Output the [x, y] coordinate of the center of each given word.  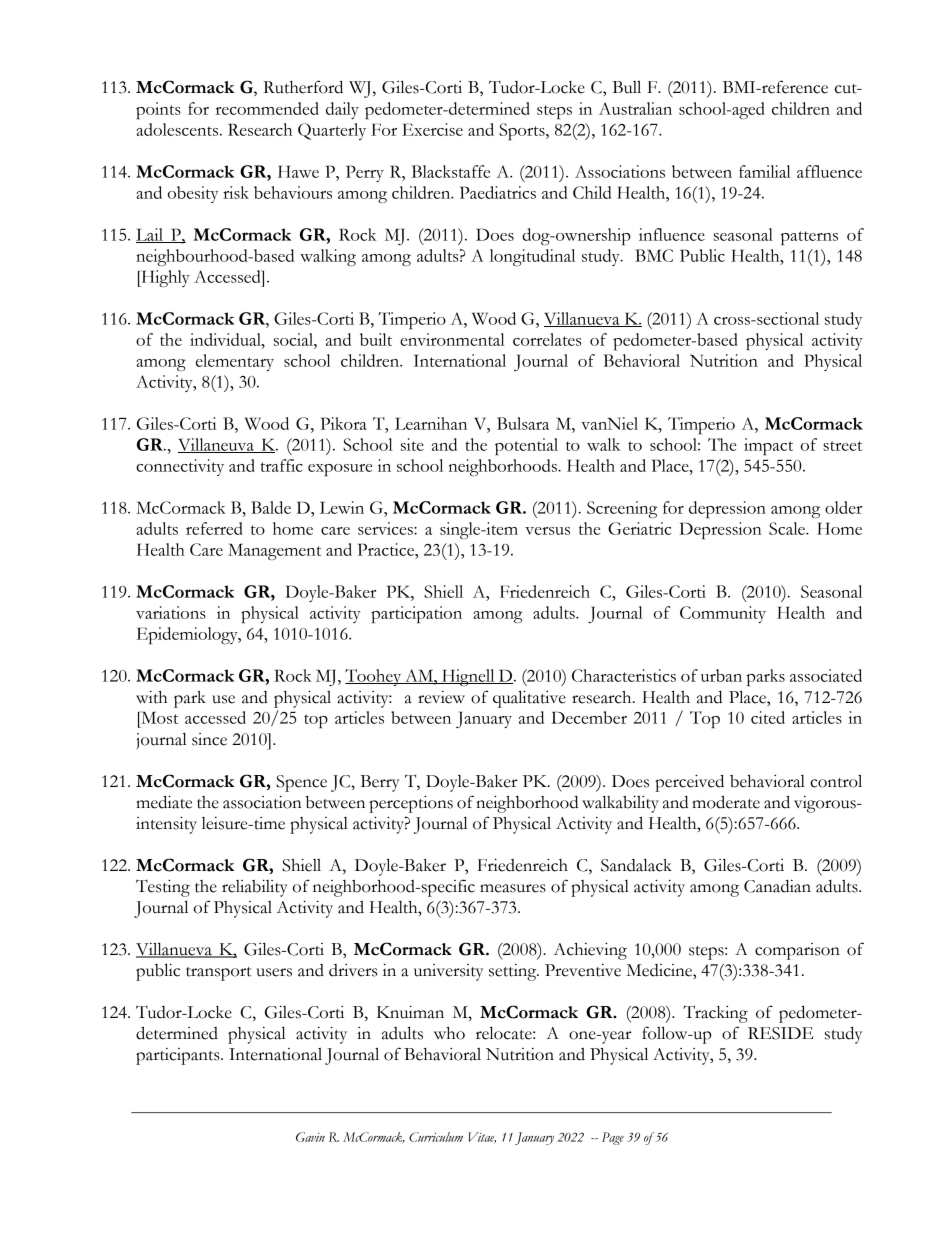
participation [416, 614]
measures [513, 888]
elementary [235, 362]
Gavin [310, 1137]
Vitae [482, 1137]
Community [723, 614]
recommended [267, 108]
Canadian [777, 886]
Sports [523, 131]
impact [768, 446]
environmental [452, 339]
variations [171, 612]
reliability [255, 888]
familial [765, 171]
